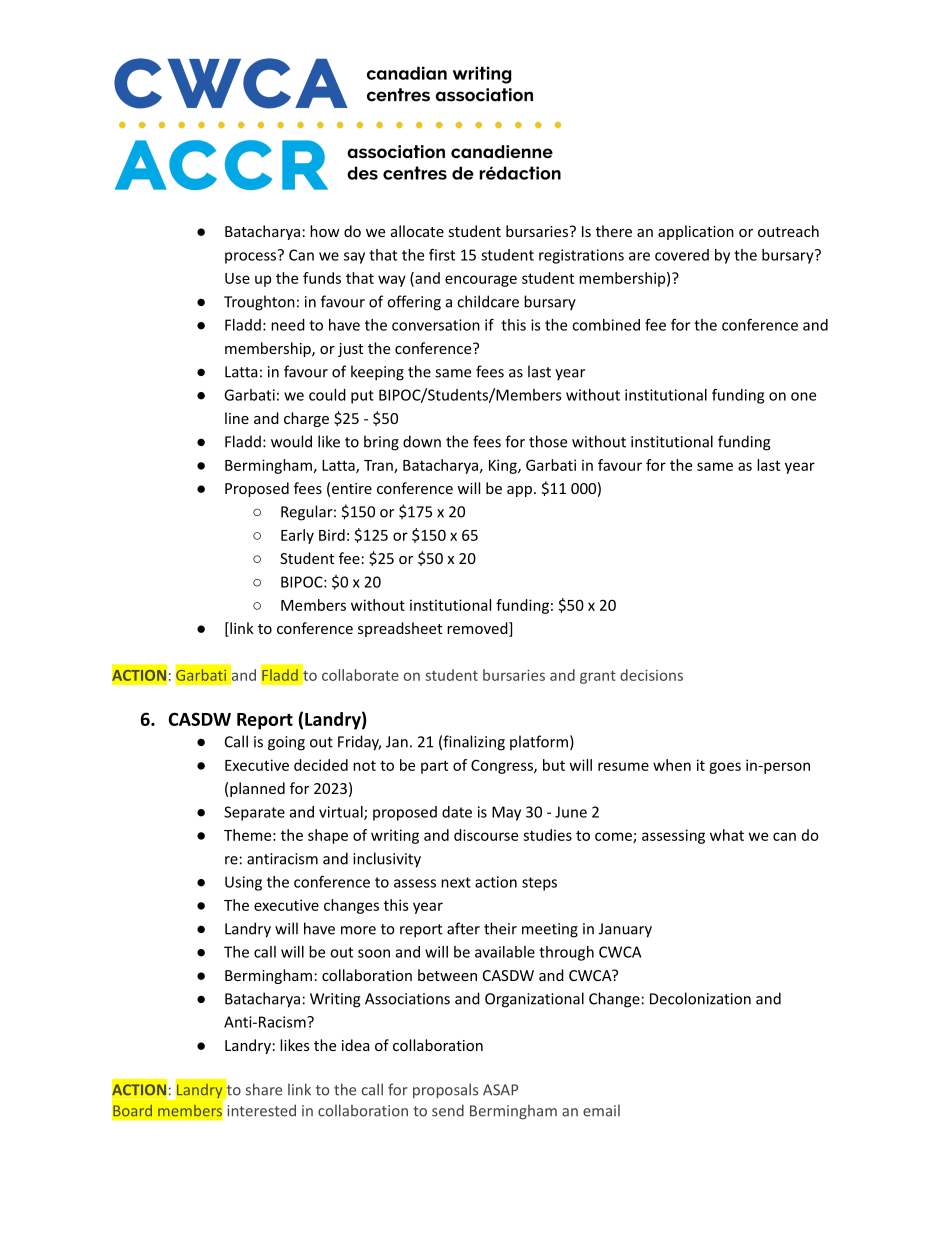 Image resolution: width=952 pixels, height=1233 pixels. I want to click on funds, so click(322, 278).
